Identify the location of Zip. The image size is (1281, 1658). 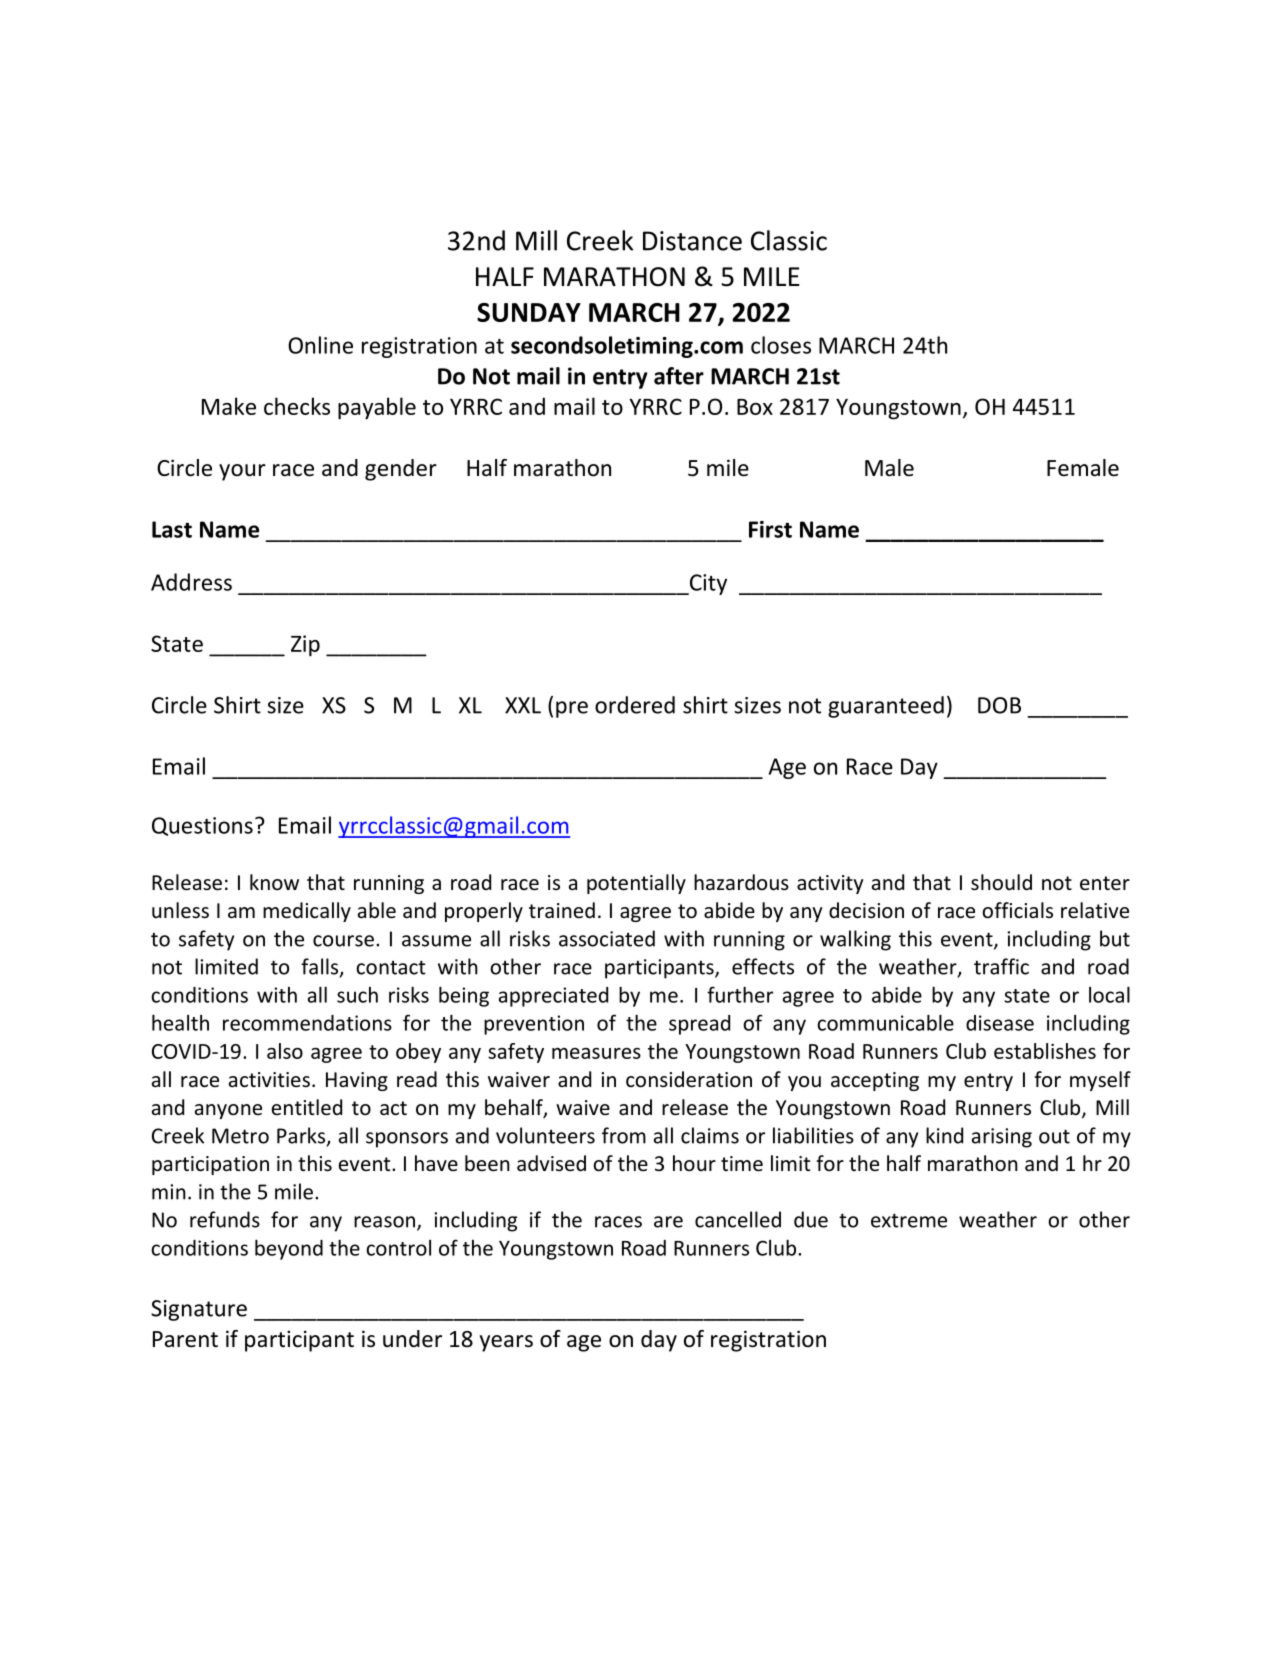
(305, 646).
